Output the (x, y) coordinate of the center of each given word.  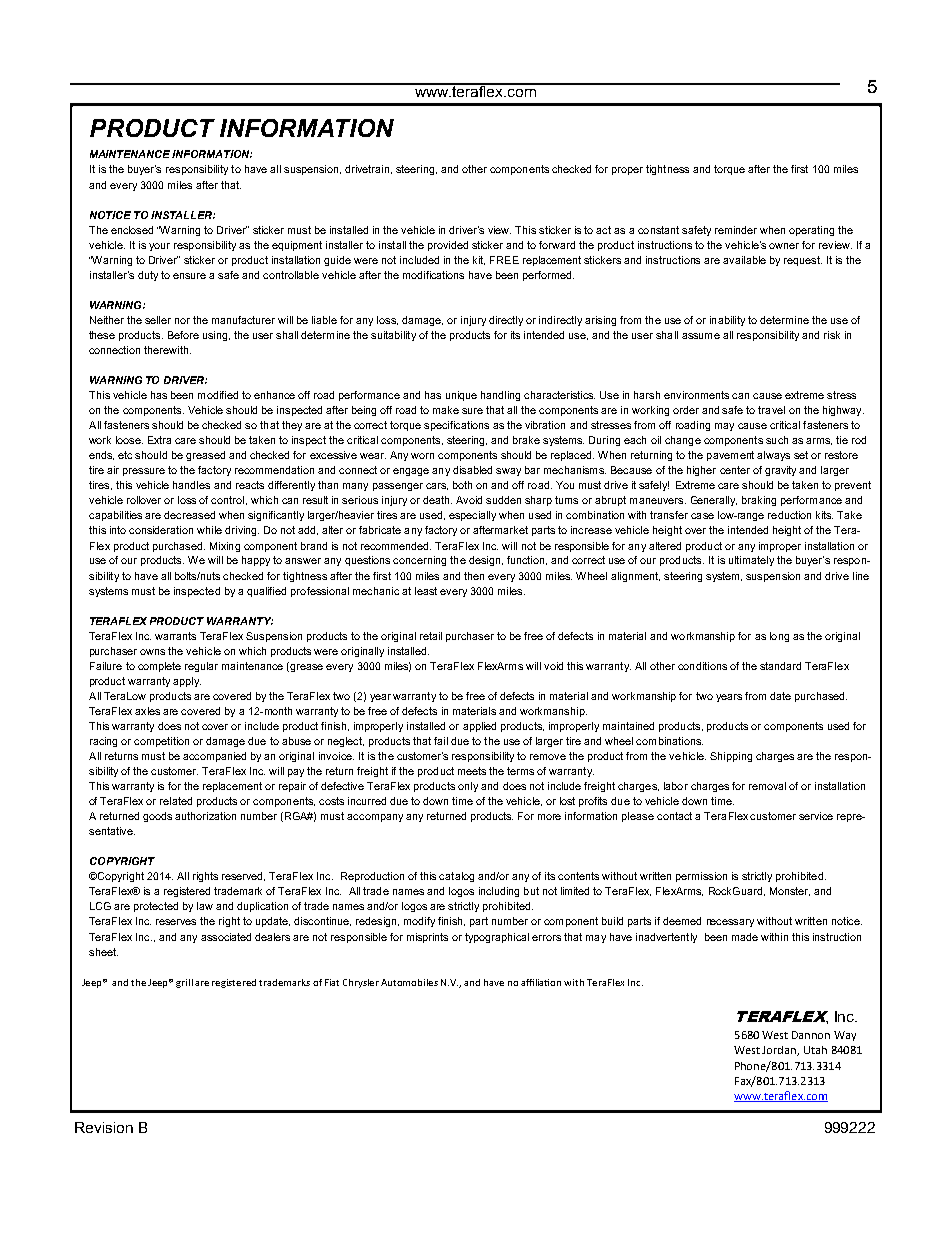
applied (479, 727)
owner (784, 246)
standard (780, 666)
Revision (104, 1127)
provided (448, 246)
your (159, 247)
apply (187, 682)
